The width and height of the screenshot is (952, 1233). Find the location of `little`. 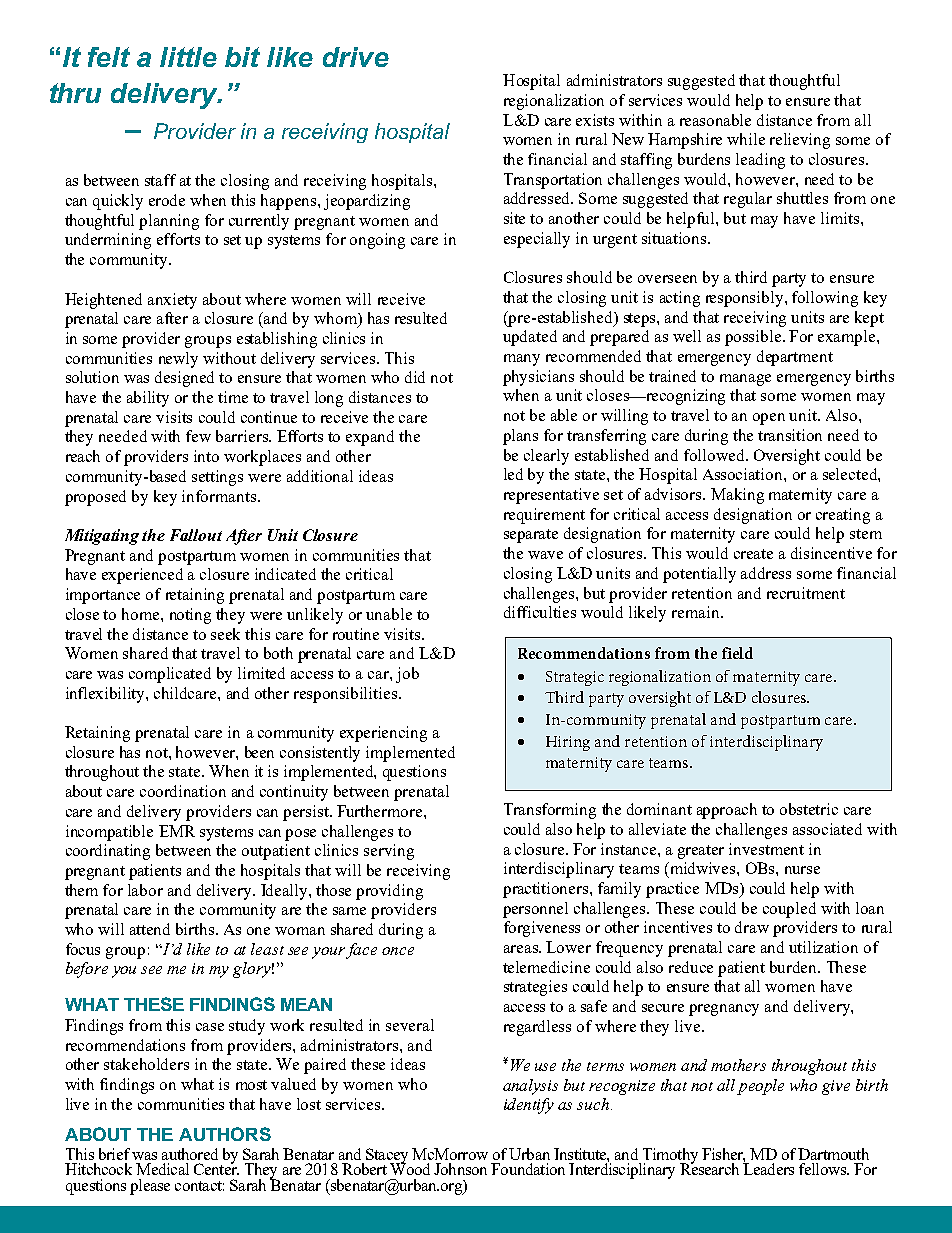

little is located at coordinates (188, 57).
